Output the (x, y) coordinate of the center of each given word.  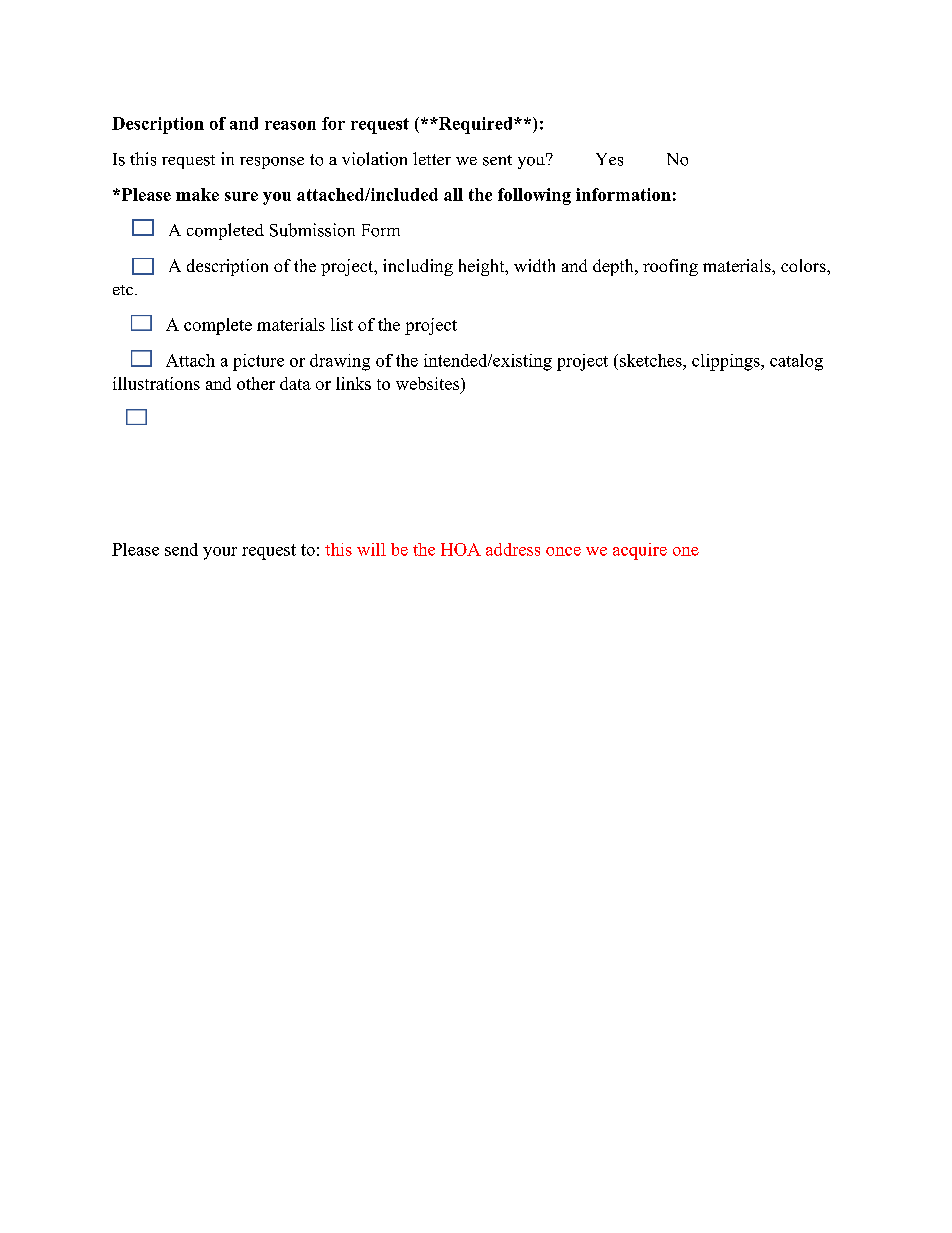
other (256, 383)
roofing (670, 267)
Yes (609, 159)
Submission (312, 230)
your (220, 553)
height (483, 267)
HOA (461, 549)
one (686, 551)
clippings (727, 362)
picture (258, 362)
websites (429, 383)
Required (475, 125)
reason (290, 125)
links (353, 383)
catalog (796, 362)
